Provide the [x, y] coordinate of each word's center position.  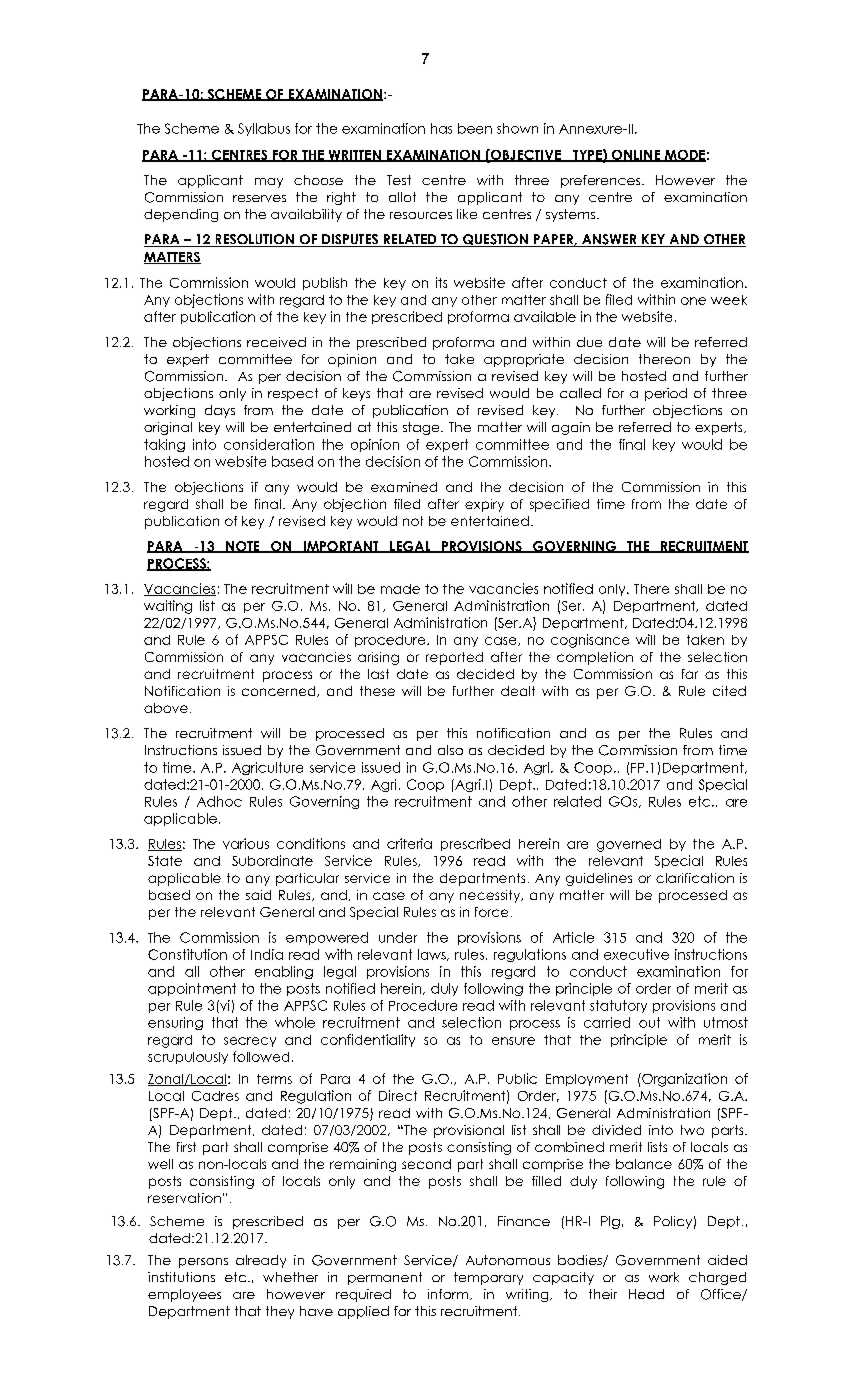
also [450, 750]
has [441, 128]
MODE [684, 156]
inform [448, 1294]
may [269, 183]
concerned [280, 691]
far [690, 674]
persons [203, 1263]
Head [646, 1294]
